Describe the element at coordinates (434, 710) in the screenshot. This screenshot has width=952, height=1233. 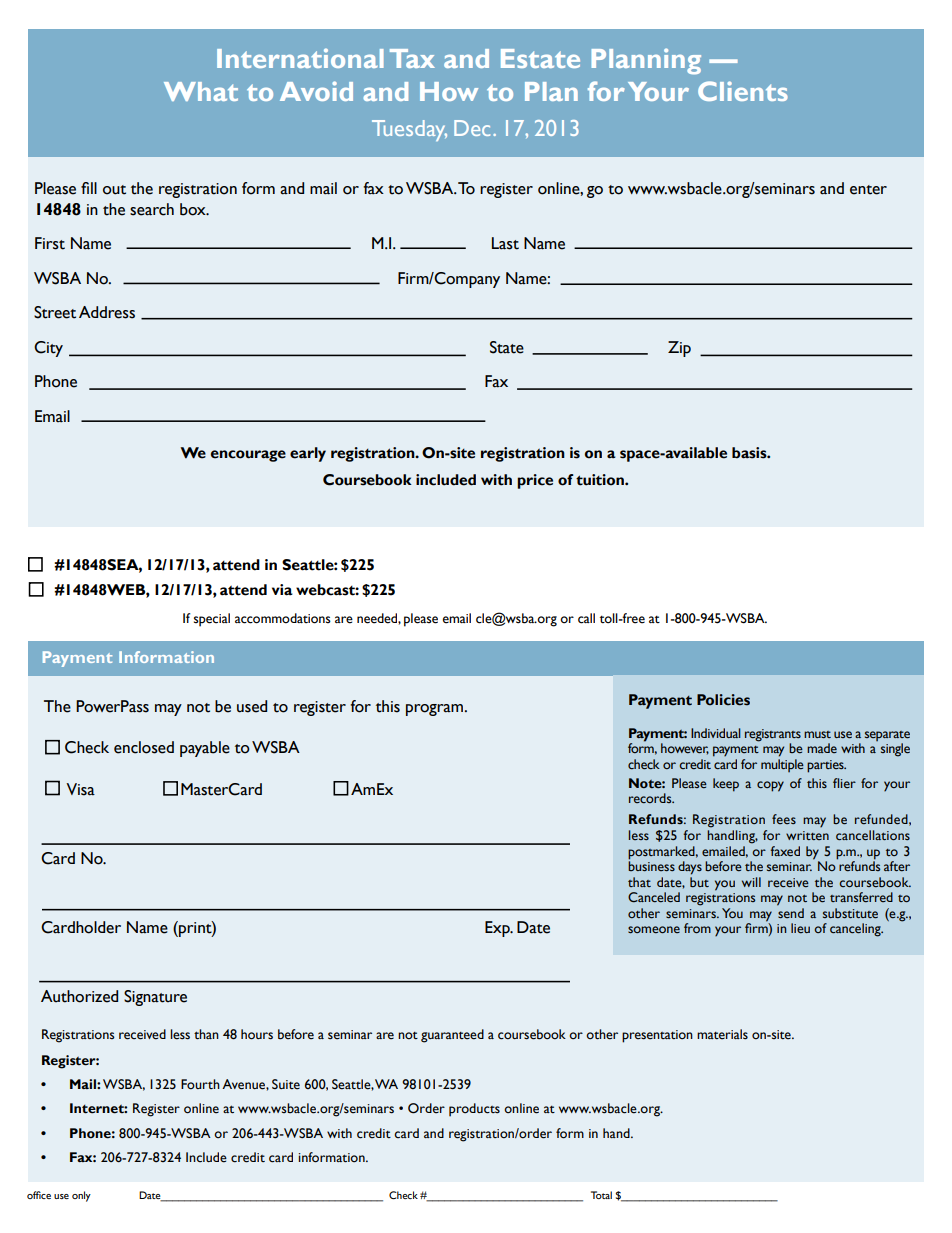
I see `program` at that location.
